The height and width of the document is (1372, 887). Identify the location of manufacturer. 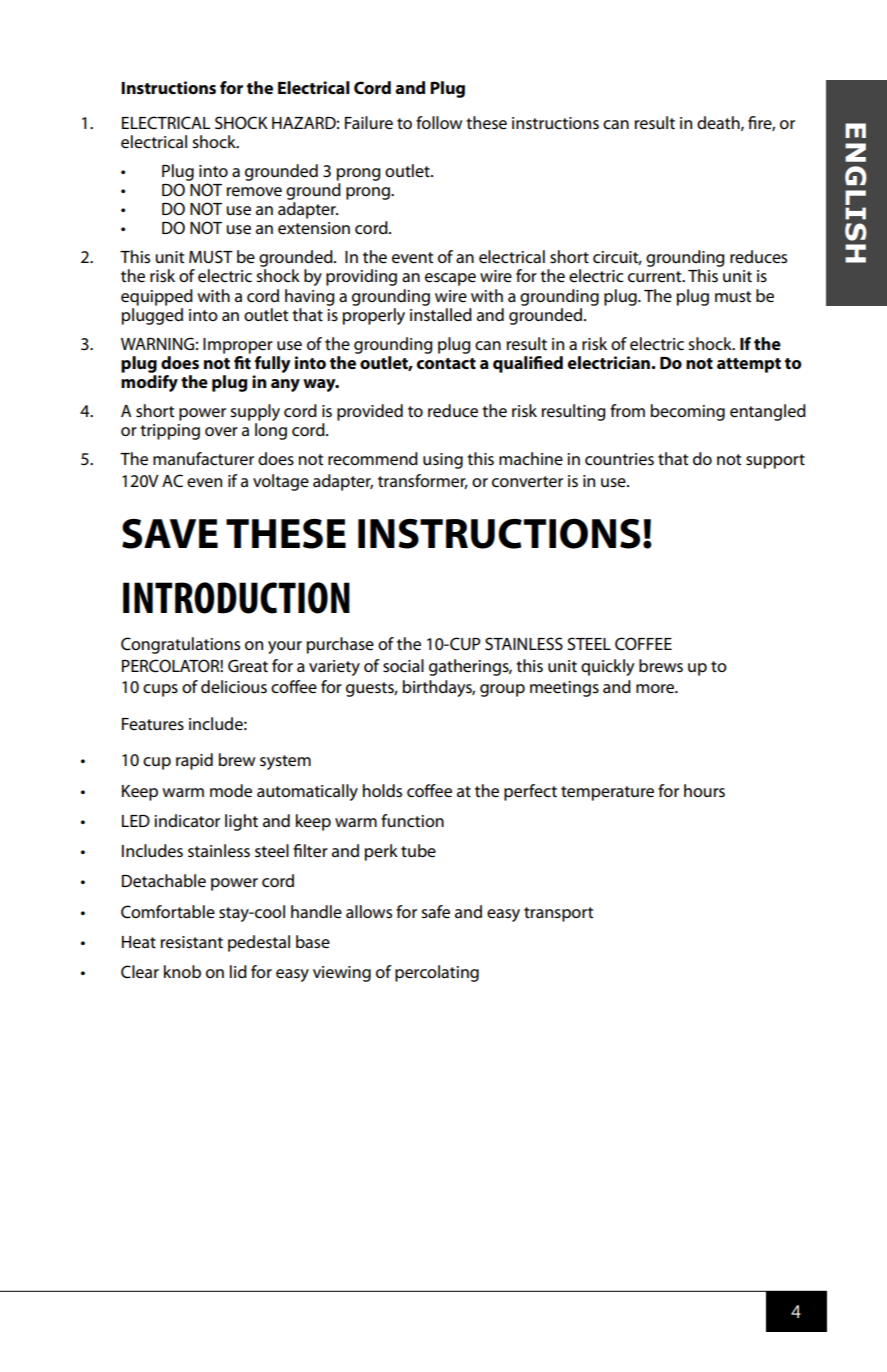
(203, 459).
